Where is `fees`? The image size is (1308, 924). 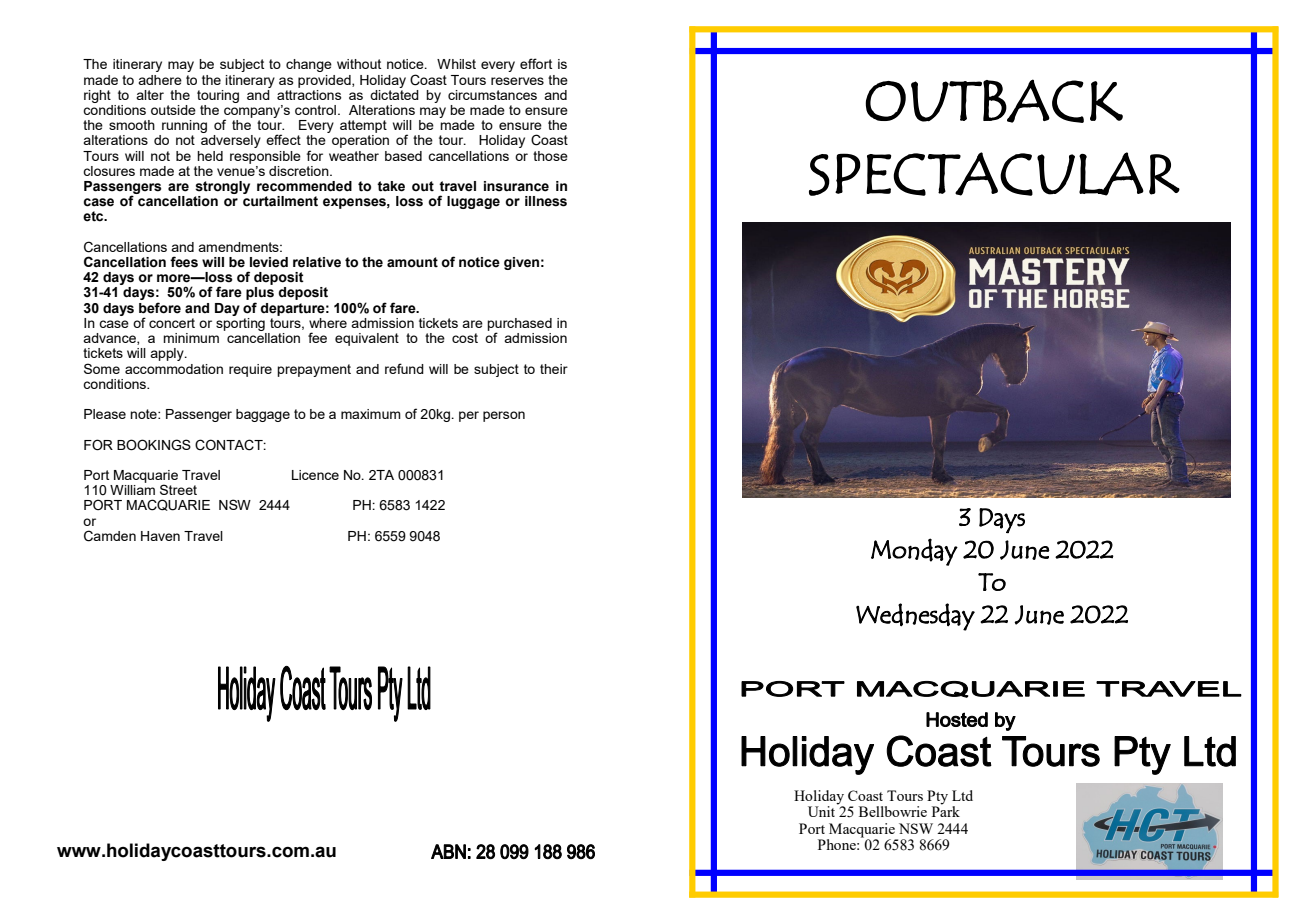
fees is located at coordinates (184, 262).
